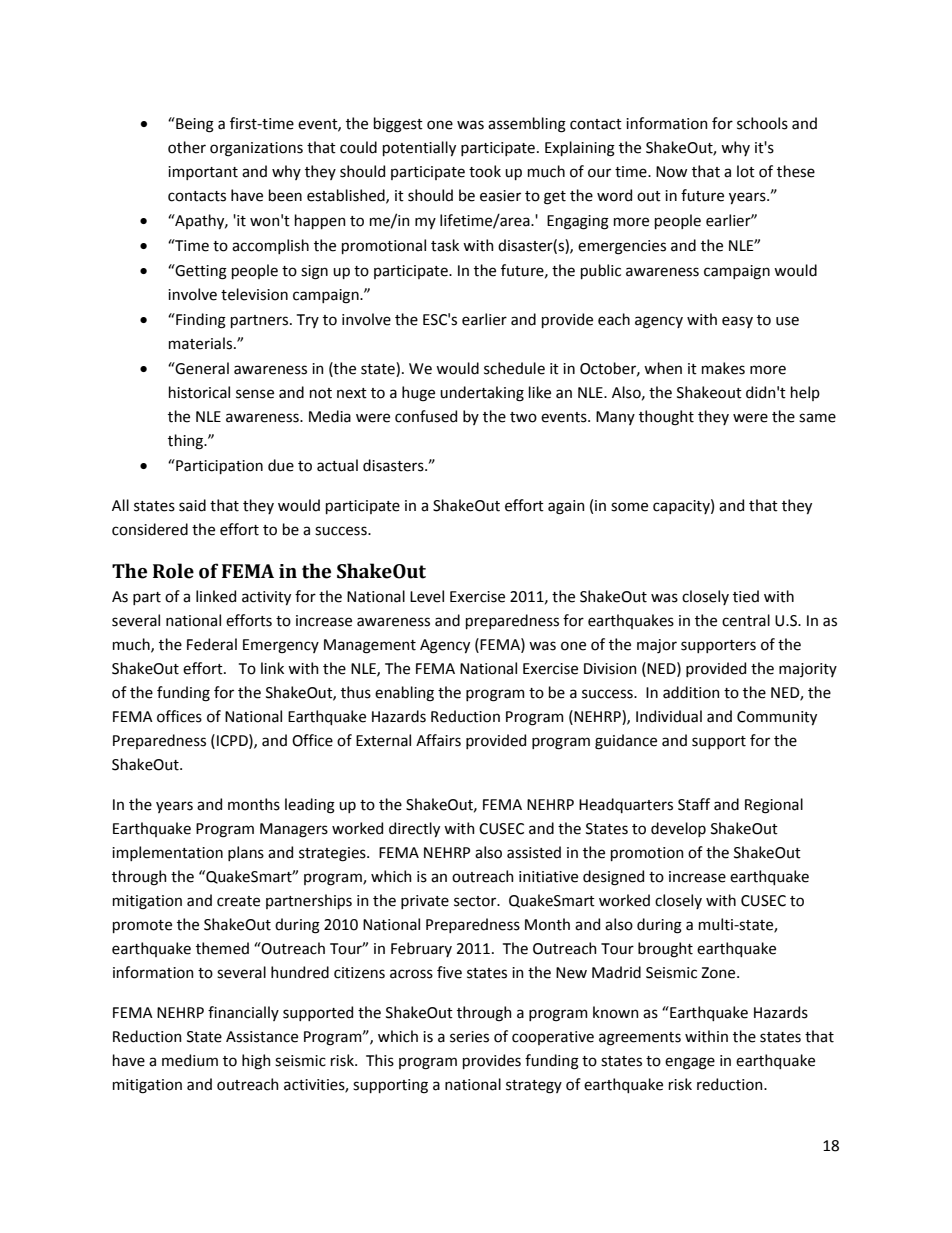  I want to click on high, so click(256, 1062).
